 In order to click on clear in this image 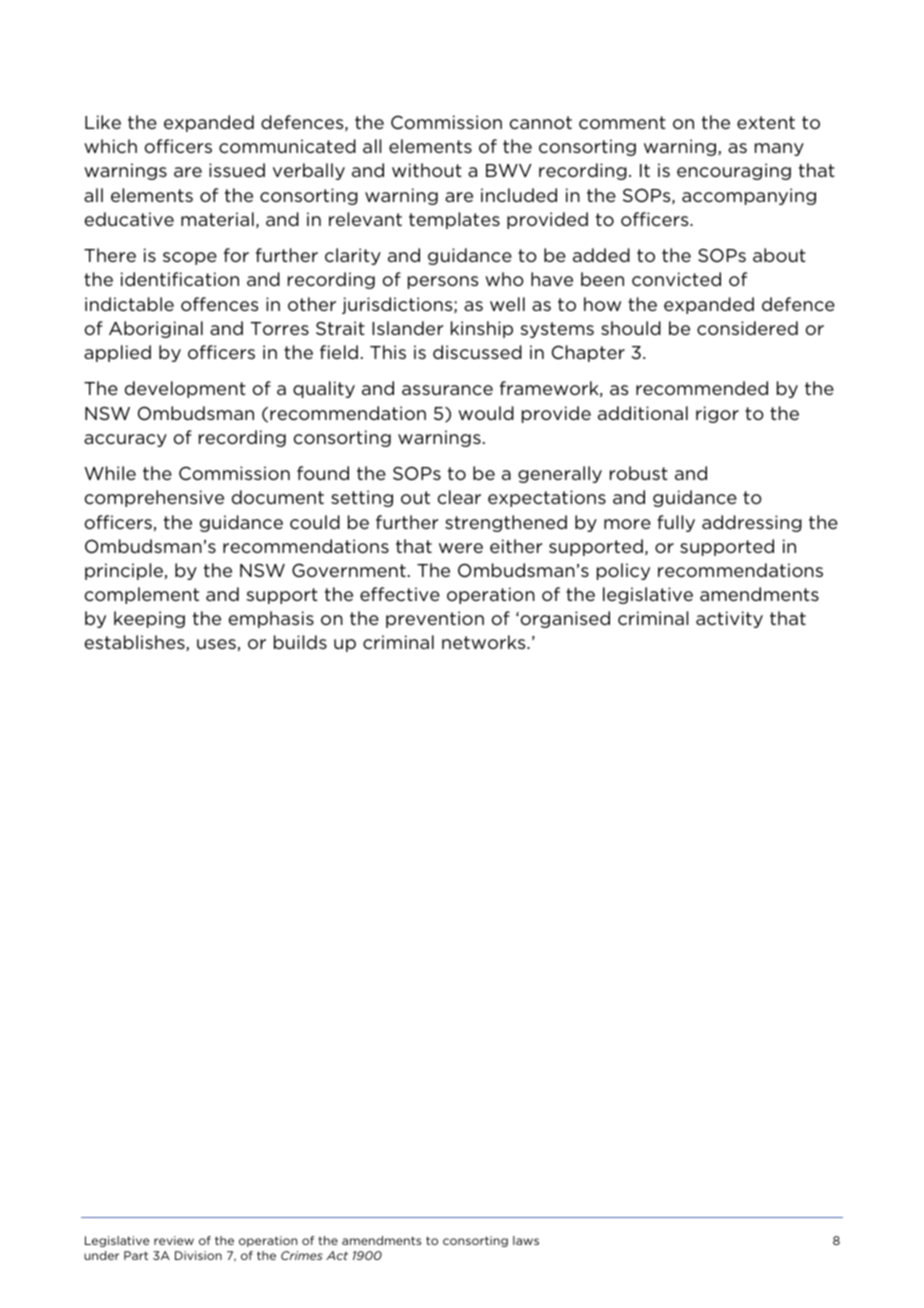, I will do `click(459, 497)`.
